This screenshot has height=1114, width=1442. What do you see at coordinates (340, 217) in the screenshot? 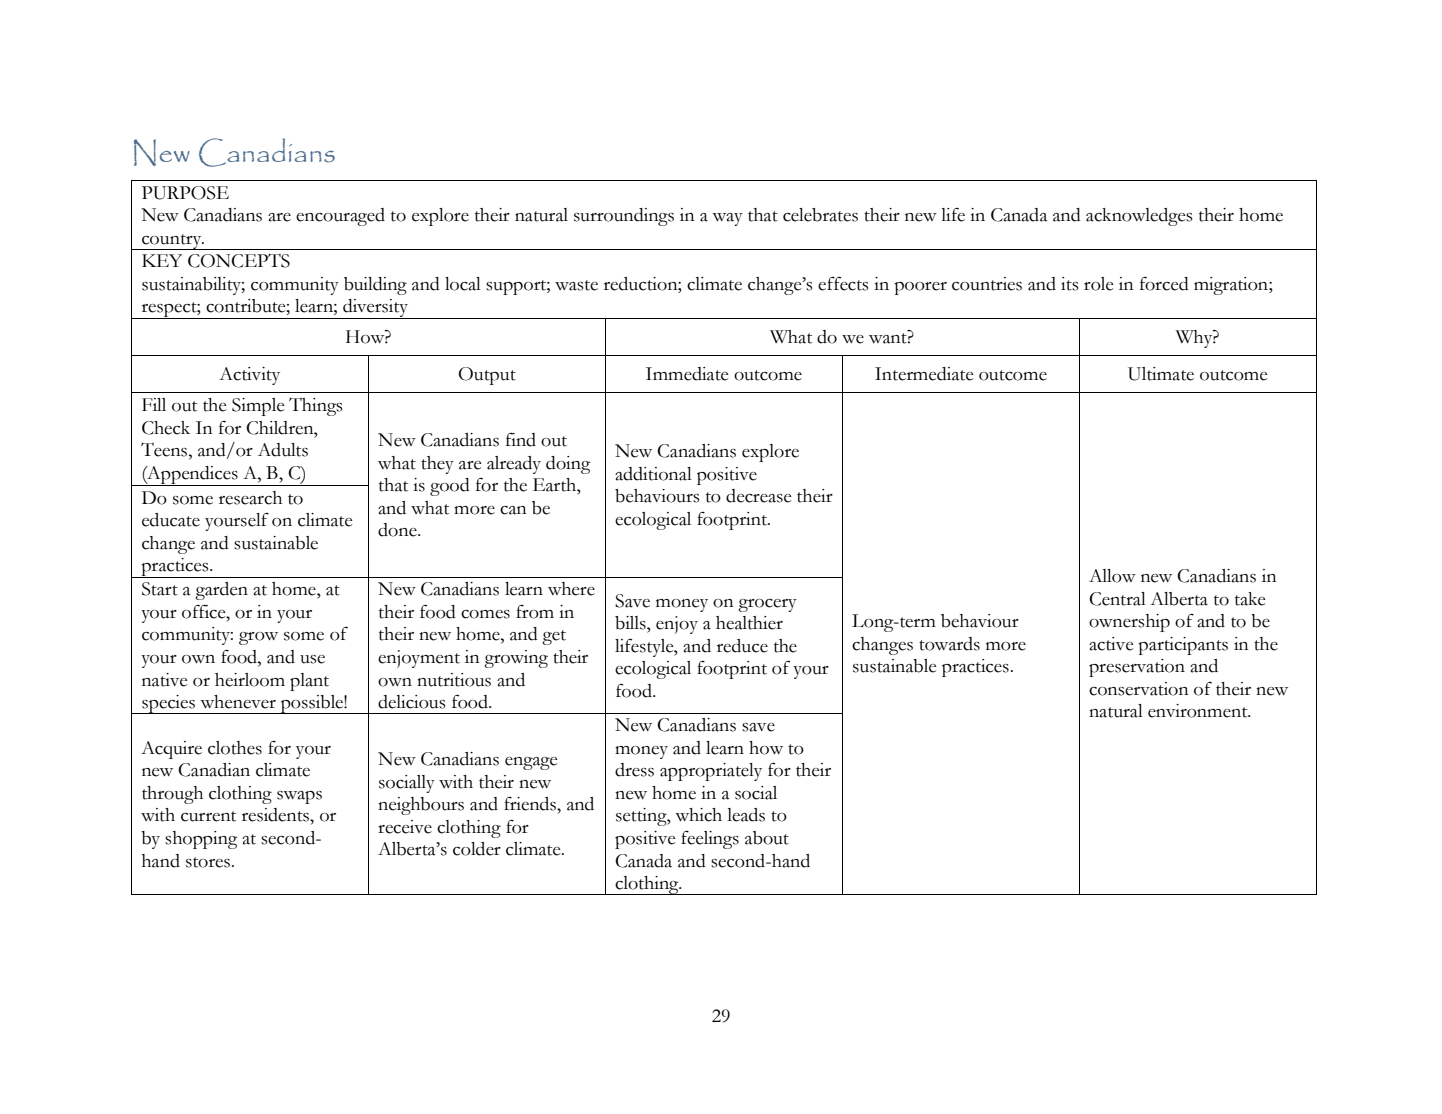
I see `encouraged` at bounding box center [340, 217].
